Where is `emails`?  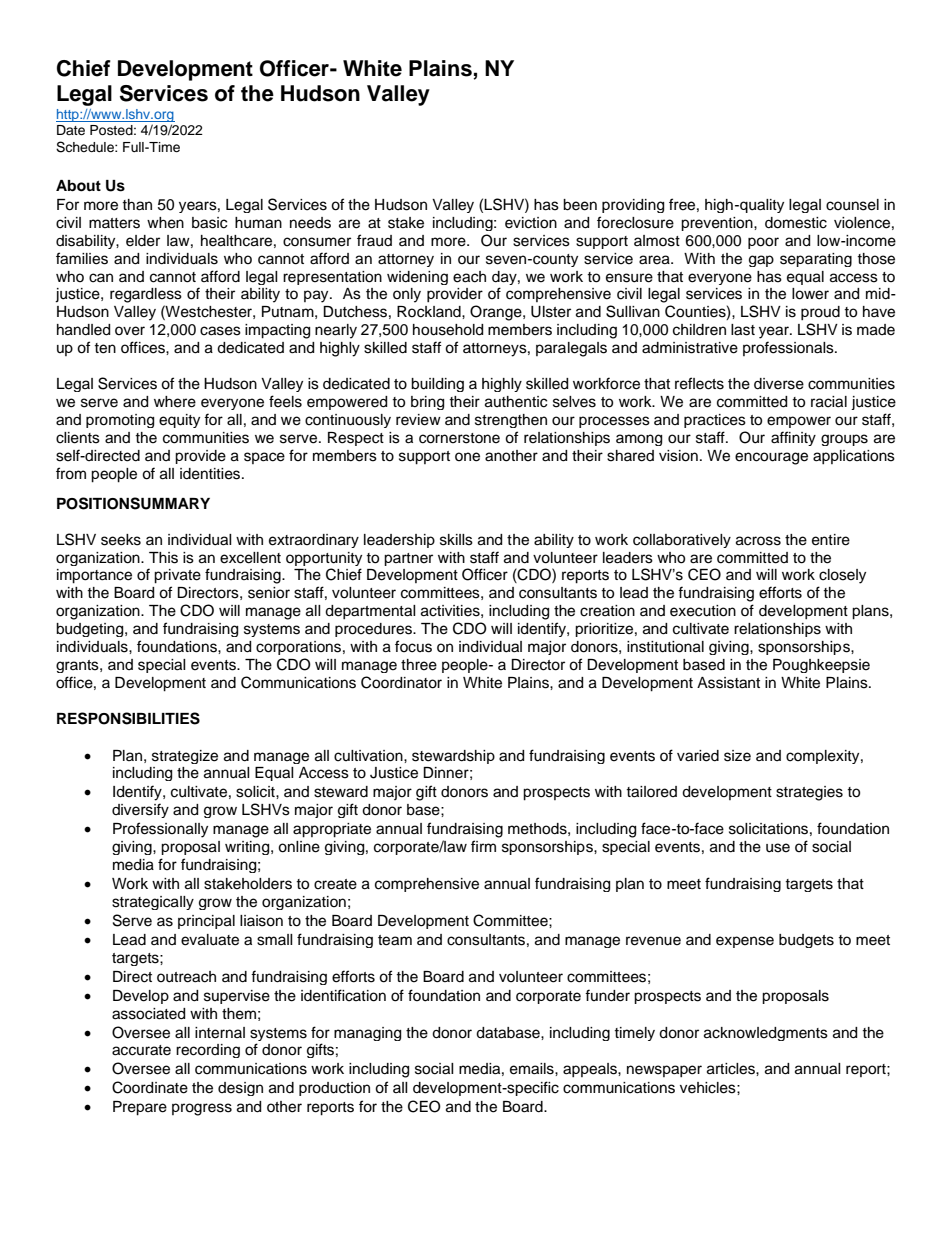
emails is located at coordinates (533, 1069).
